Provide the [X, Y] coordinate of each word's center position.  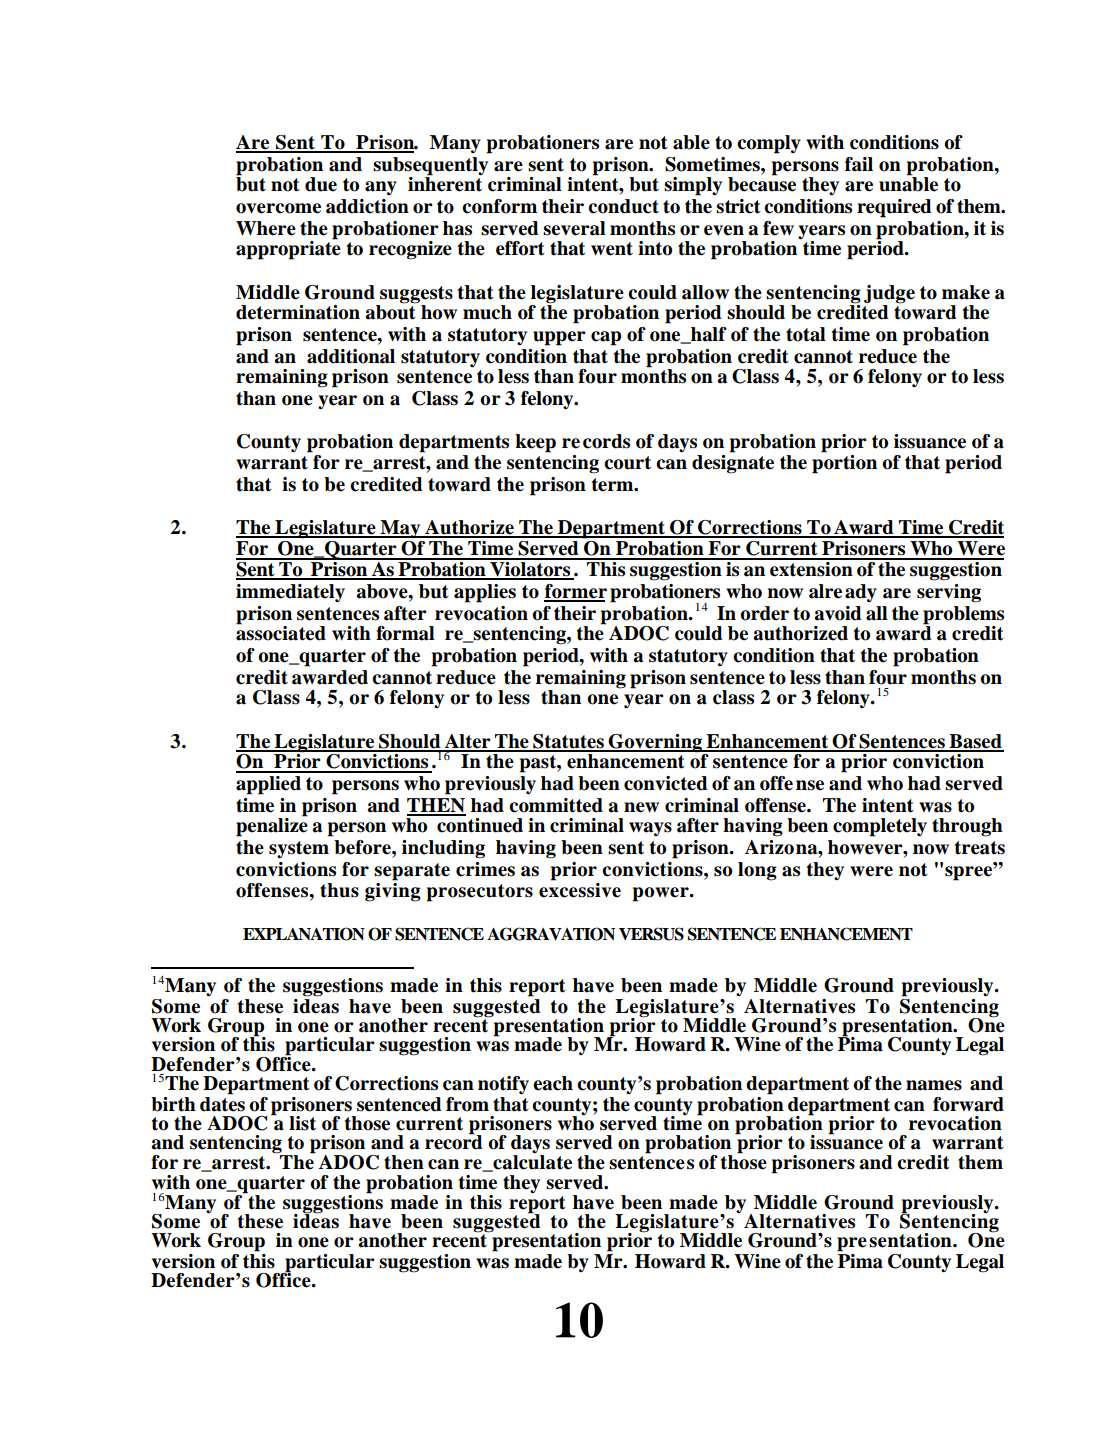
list [302, 1123]
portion [844, 464]
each [553, 1083]
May [400, 529]
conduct [623, 206]
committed [556, 805]
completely [880, 827]
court [627, 463]
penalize [272, 826]
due [321, 184]
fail [859, 164]
